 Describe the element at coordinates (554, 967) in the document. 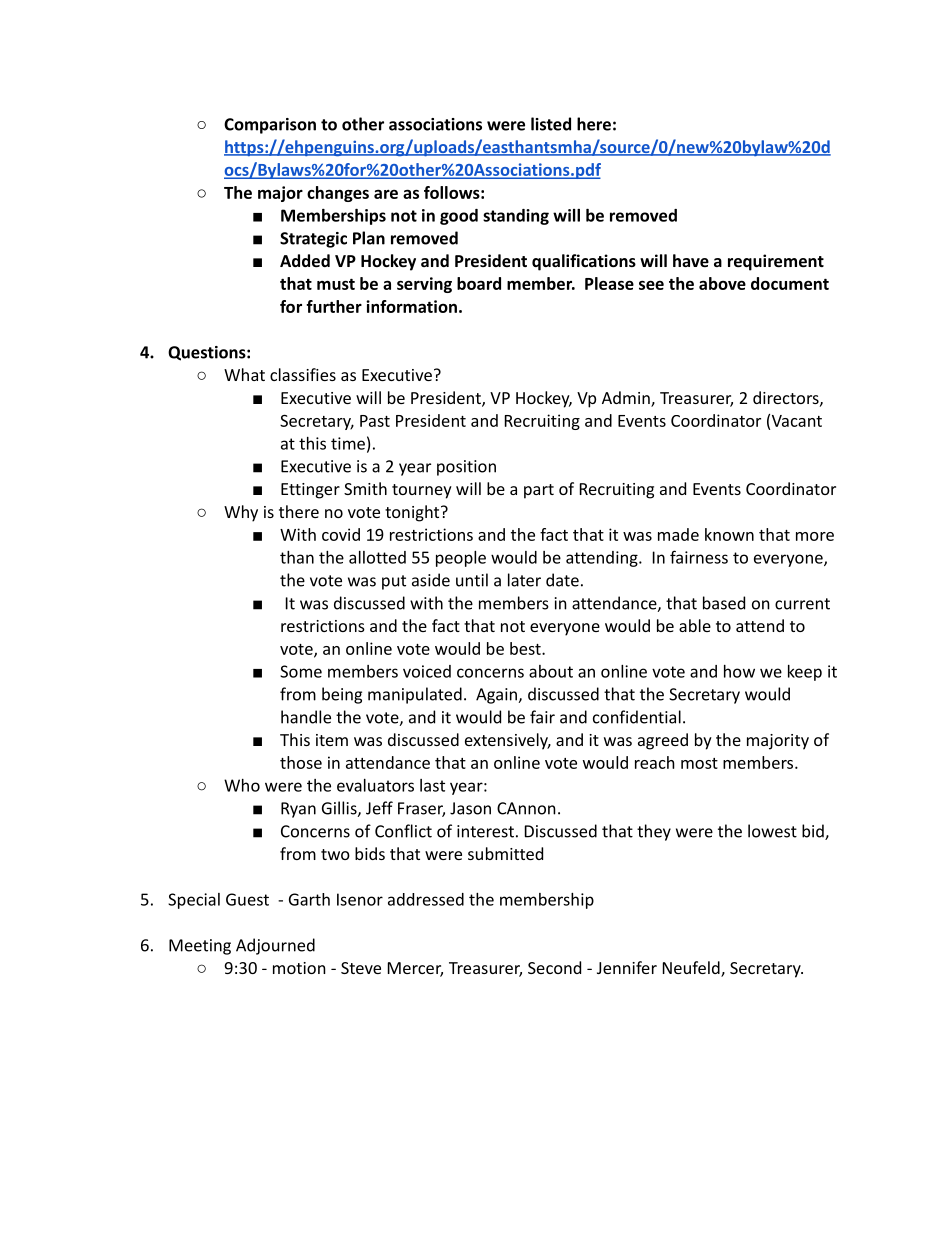

I see `Second` at that location.
